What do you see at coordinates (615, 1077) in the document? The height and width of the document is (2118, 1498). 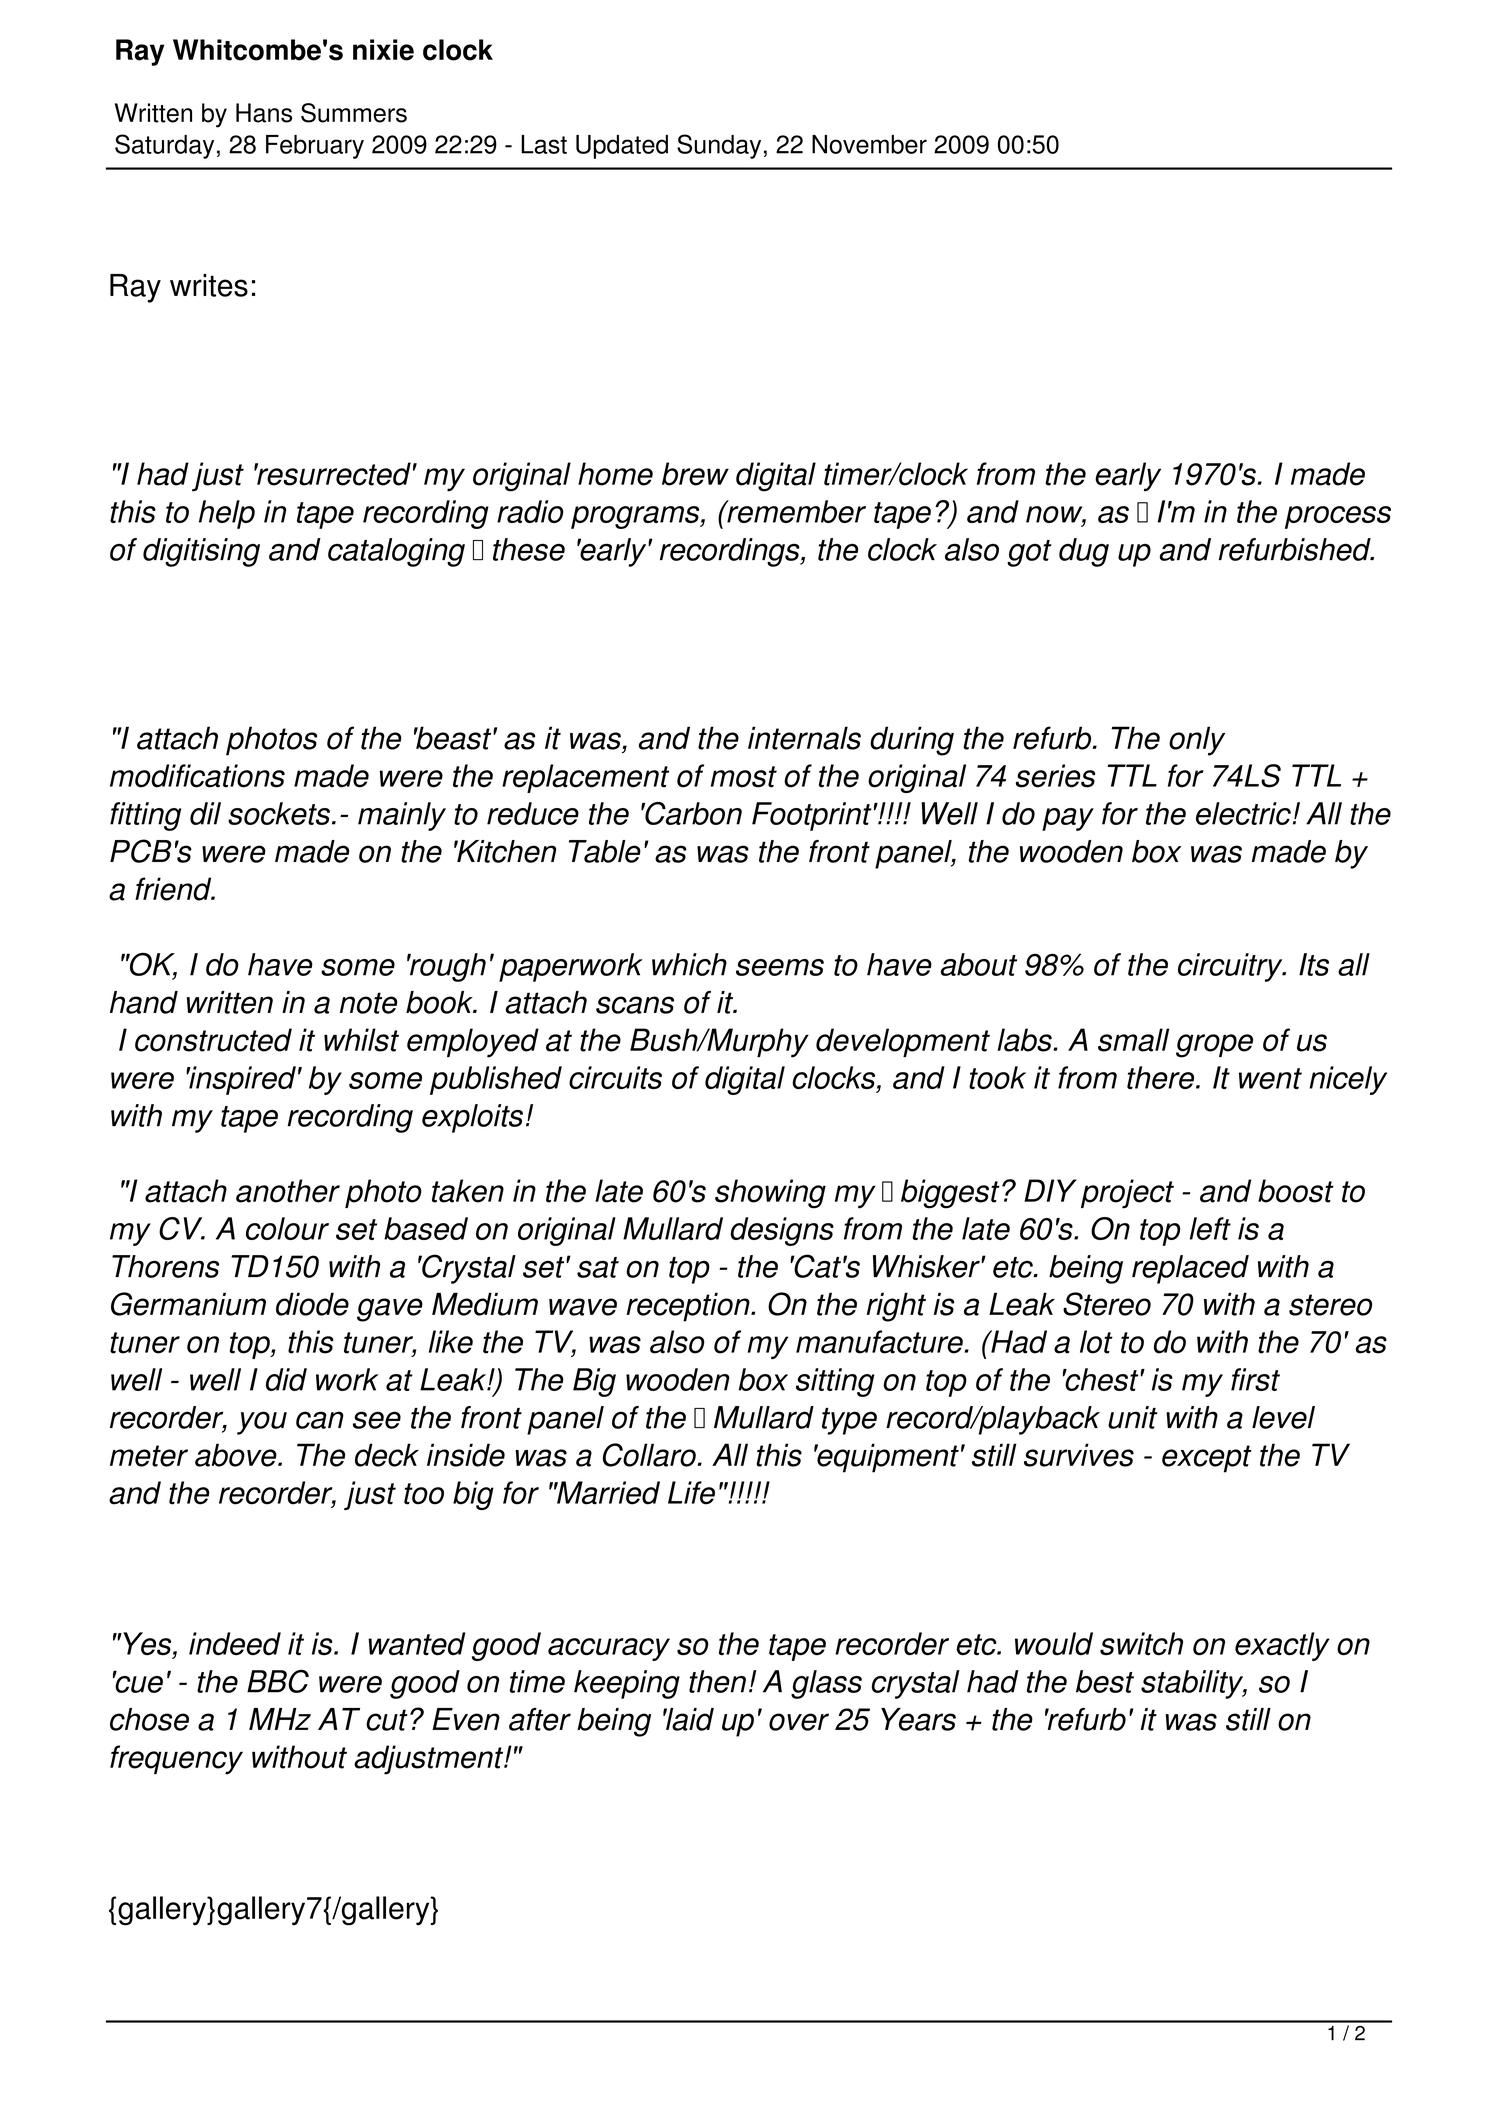 I see `circuits` at bounding box center [615, 1077].
